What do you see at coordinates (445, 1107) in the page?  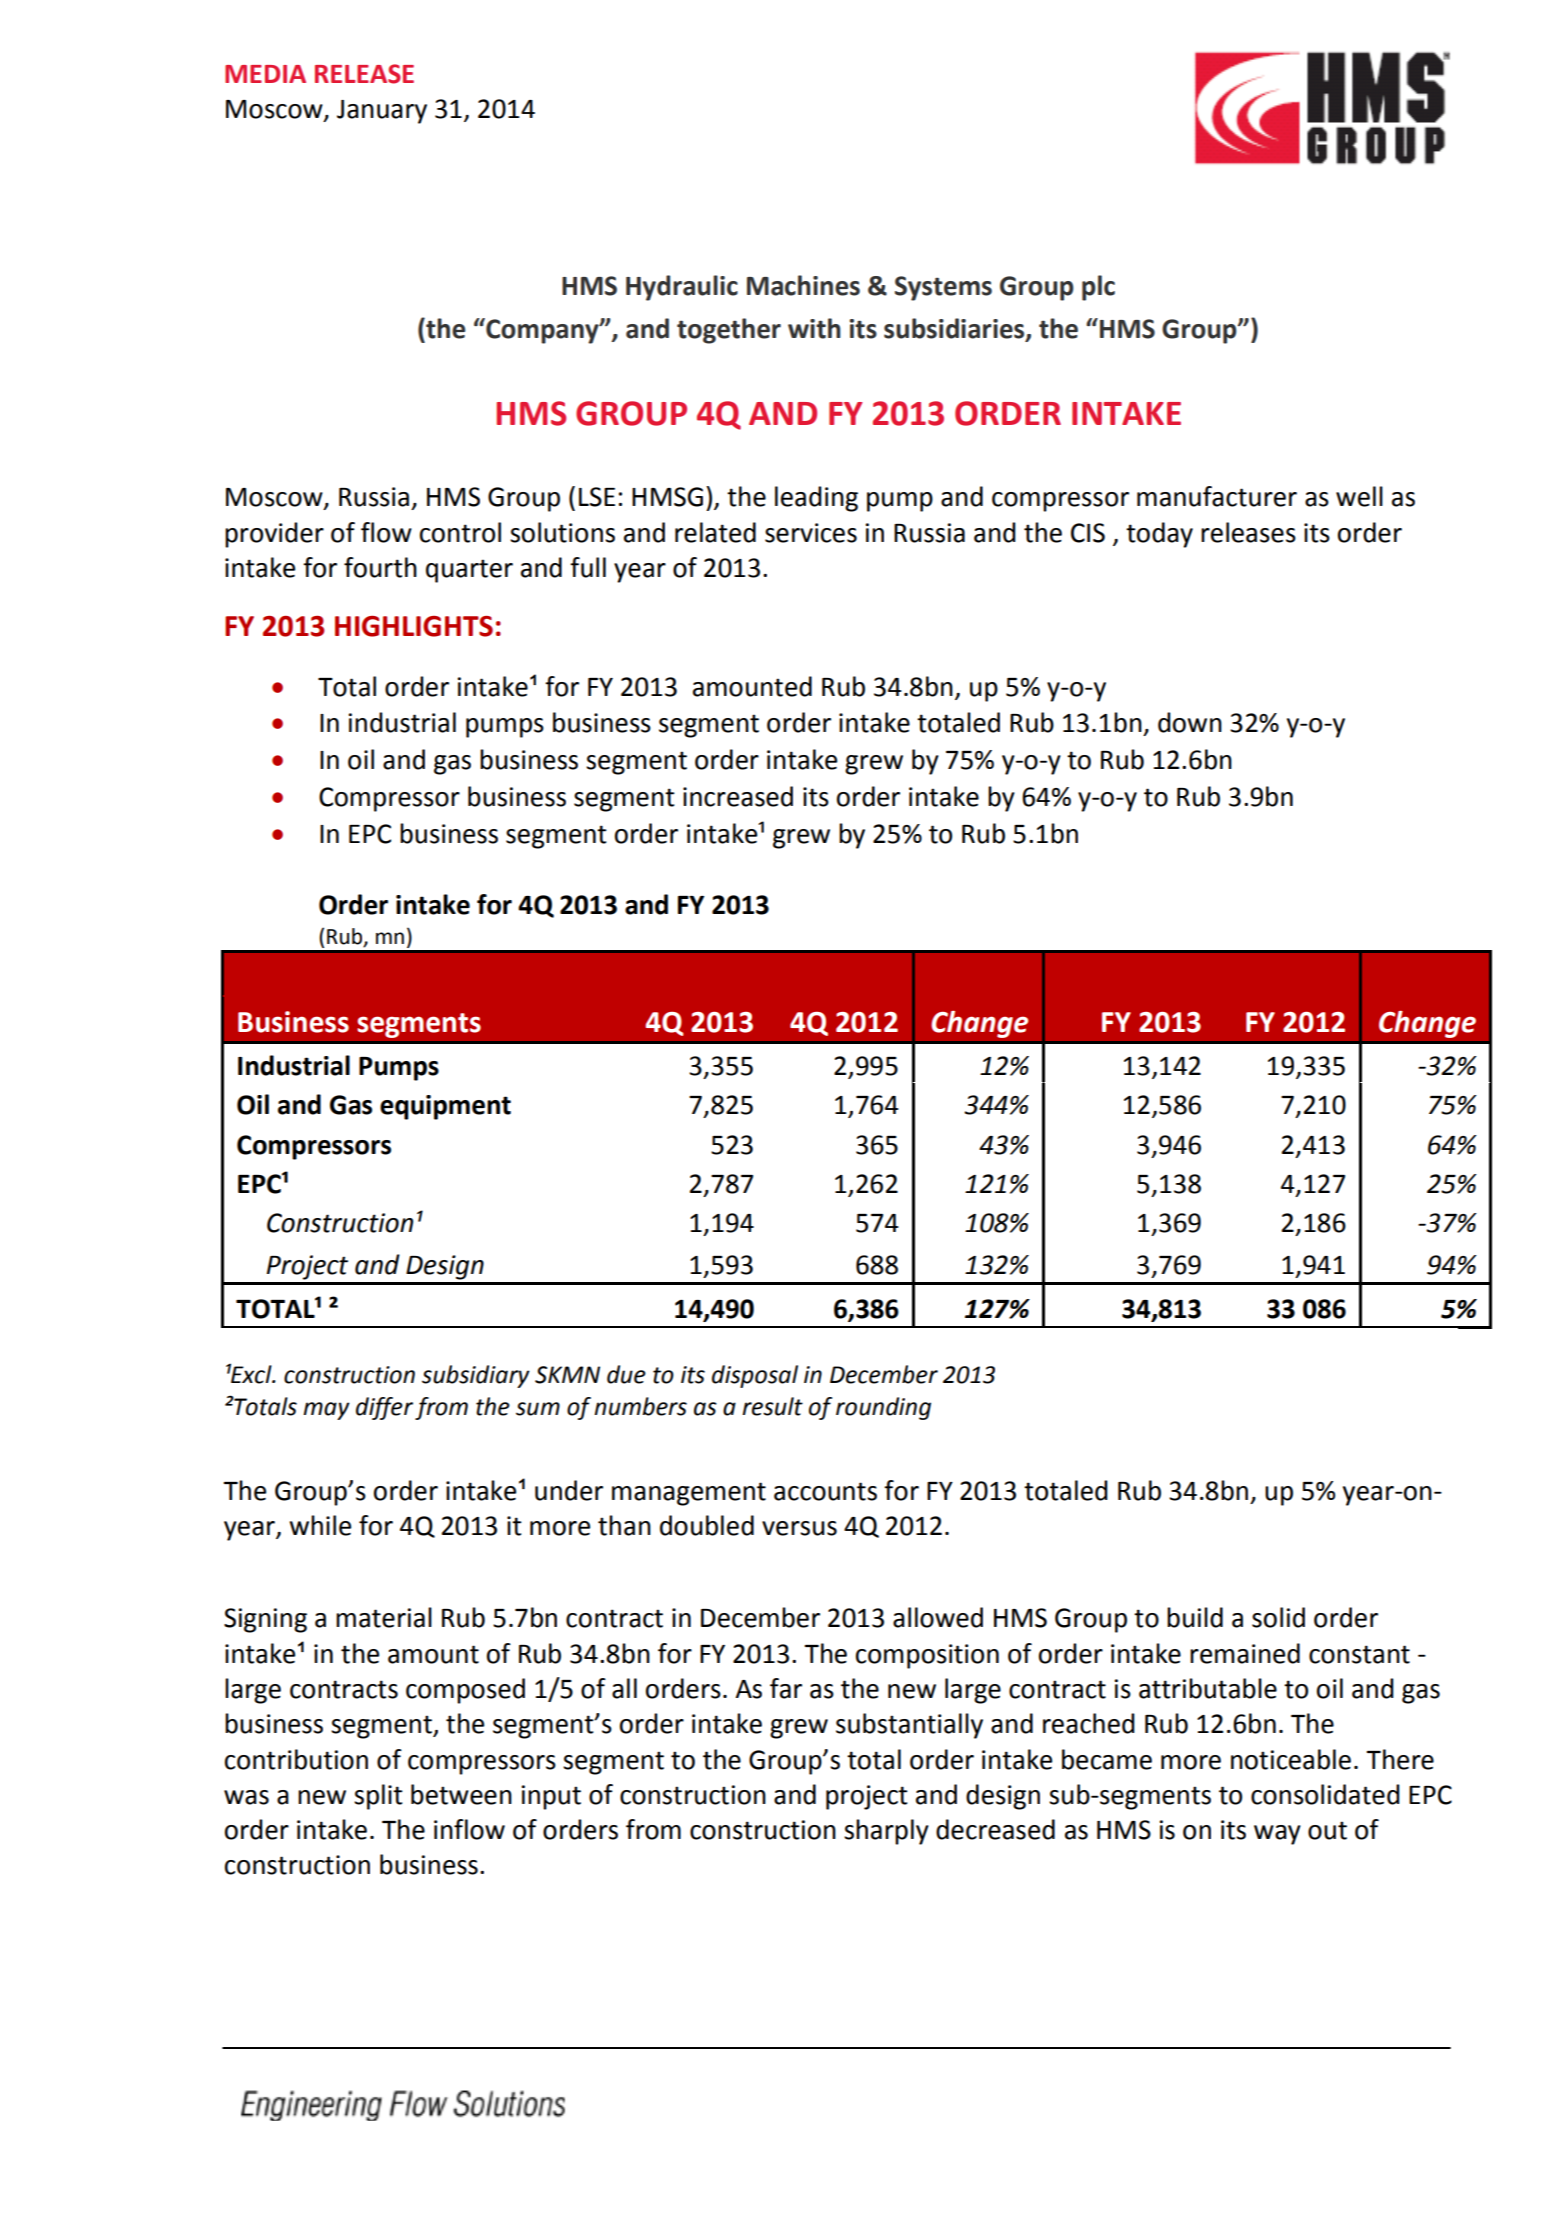 I see `equipment` at bounding box center [445, 1107].
